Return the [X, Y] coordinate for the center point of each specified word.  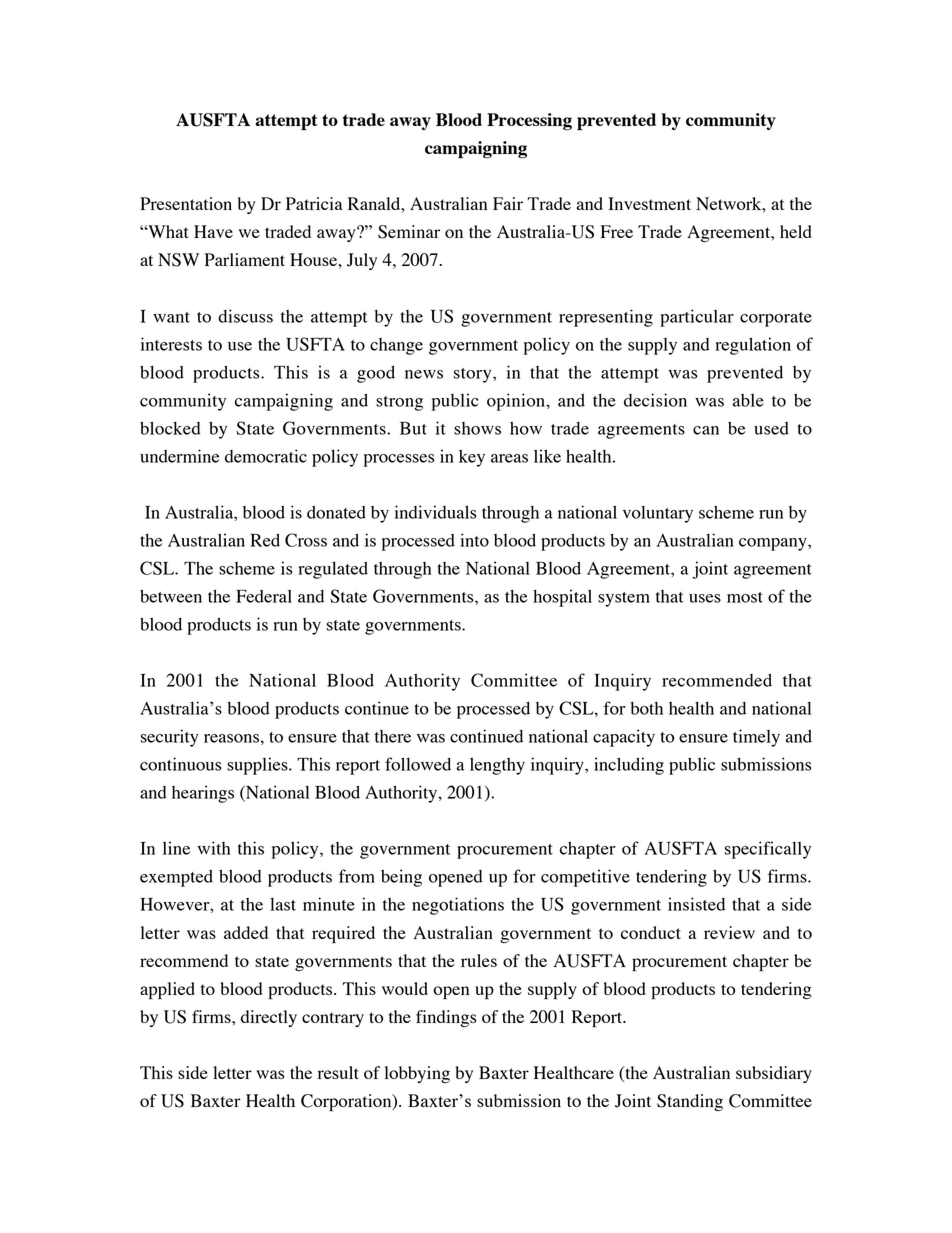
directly [269, 1018]
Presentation [186, 203]
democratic [266, 456]
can [706, 430]
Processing [529, 122]
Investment [649, 203]
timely [756, 738]
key [472, 458]
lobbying [417, 1074]
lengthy [497, 766]
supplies [258, 766]
